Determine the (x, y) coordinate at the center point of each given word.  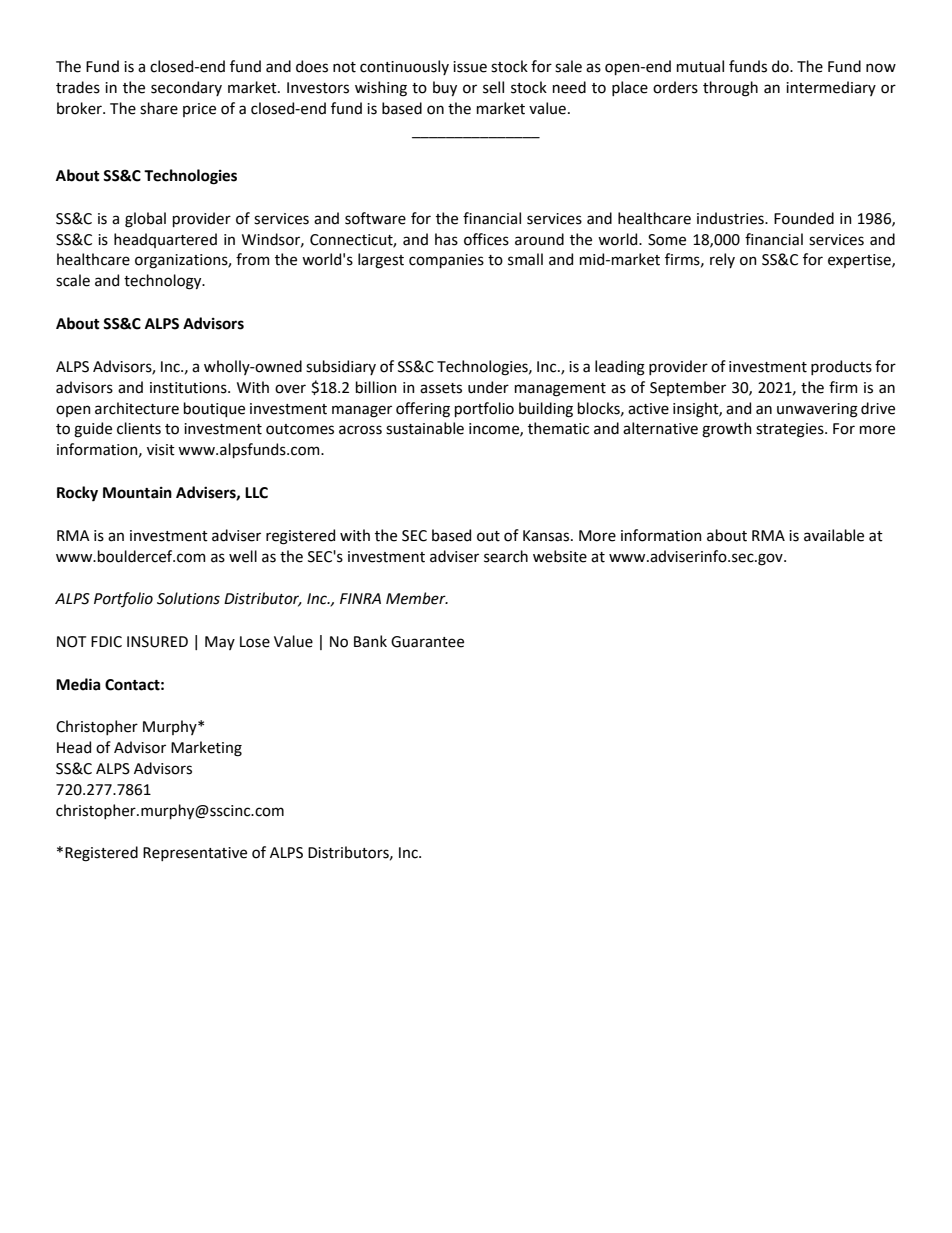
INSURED (157, 642)
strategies (791, 430)
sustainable (425, 428)
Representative (195, 854)
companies (446, 261)
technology (164, 282)
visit (161, 450)
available (834, 535)
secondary (186, 88)
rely (722, 260)
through (730, 89)
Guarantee (427, 642)
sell (493, 87)
